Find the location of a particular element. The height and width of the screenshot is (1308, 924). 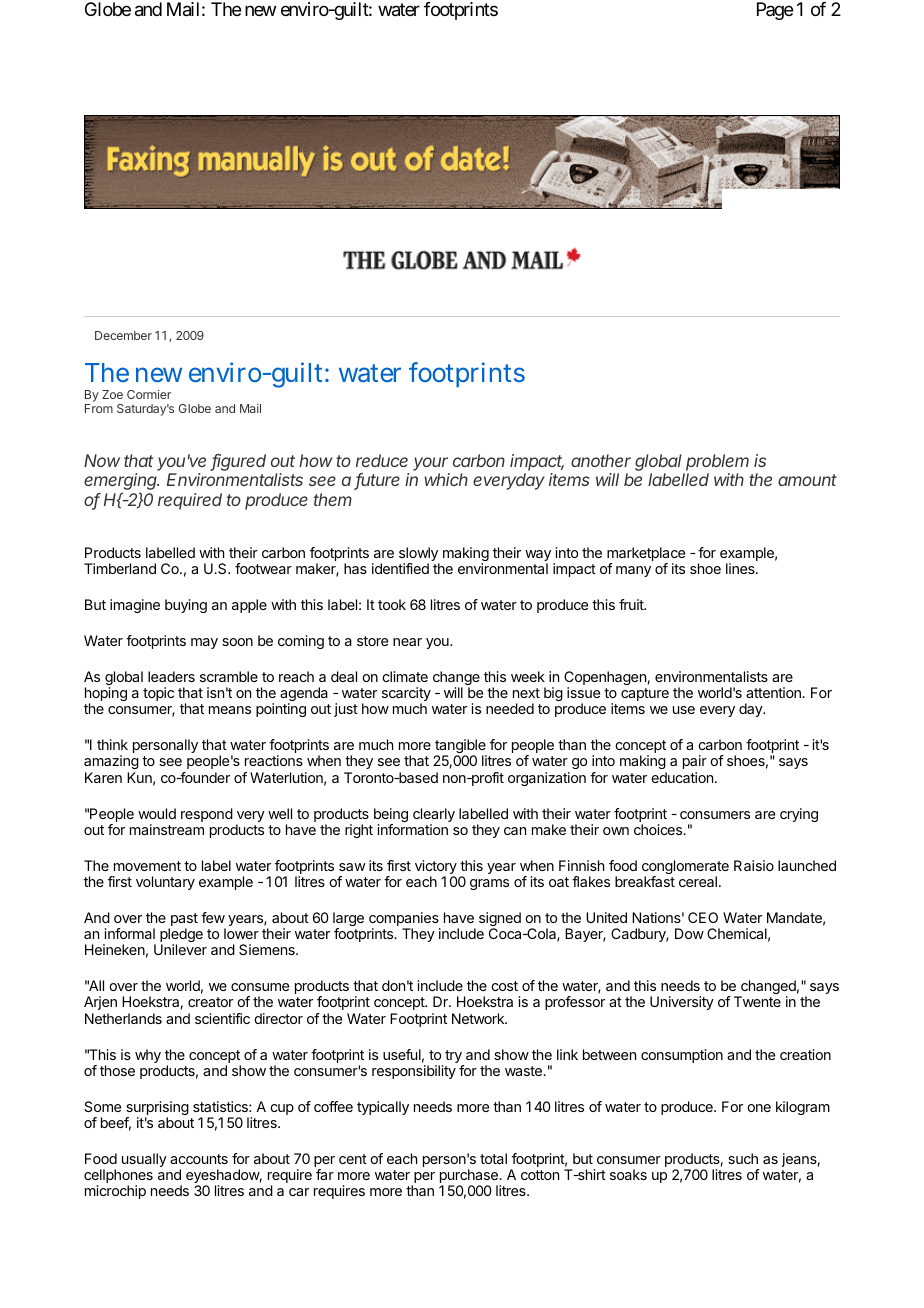

another is located at coordinates (601, 460).
